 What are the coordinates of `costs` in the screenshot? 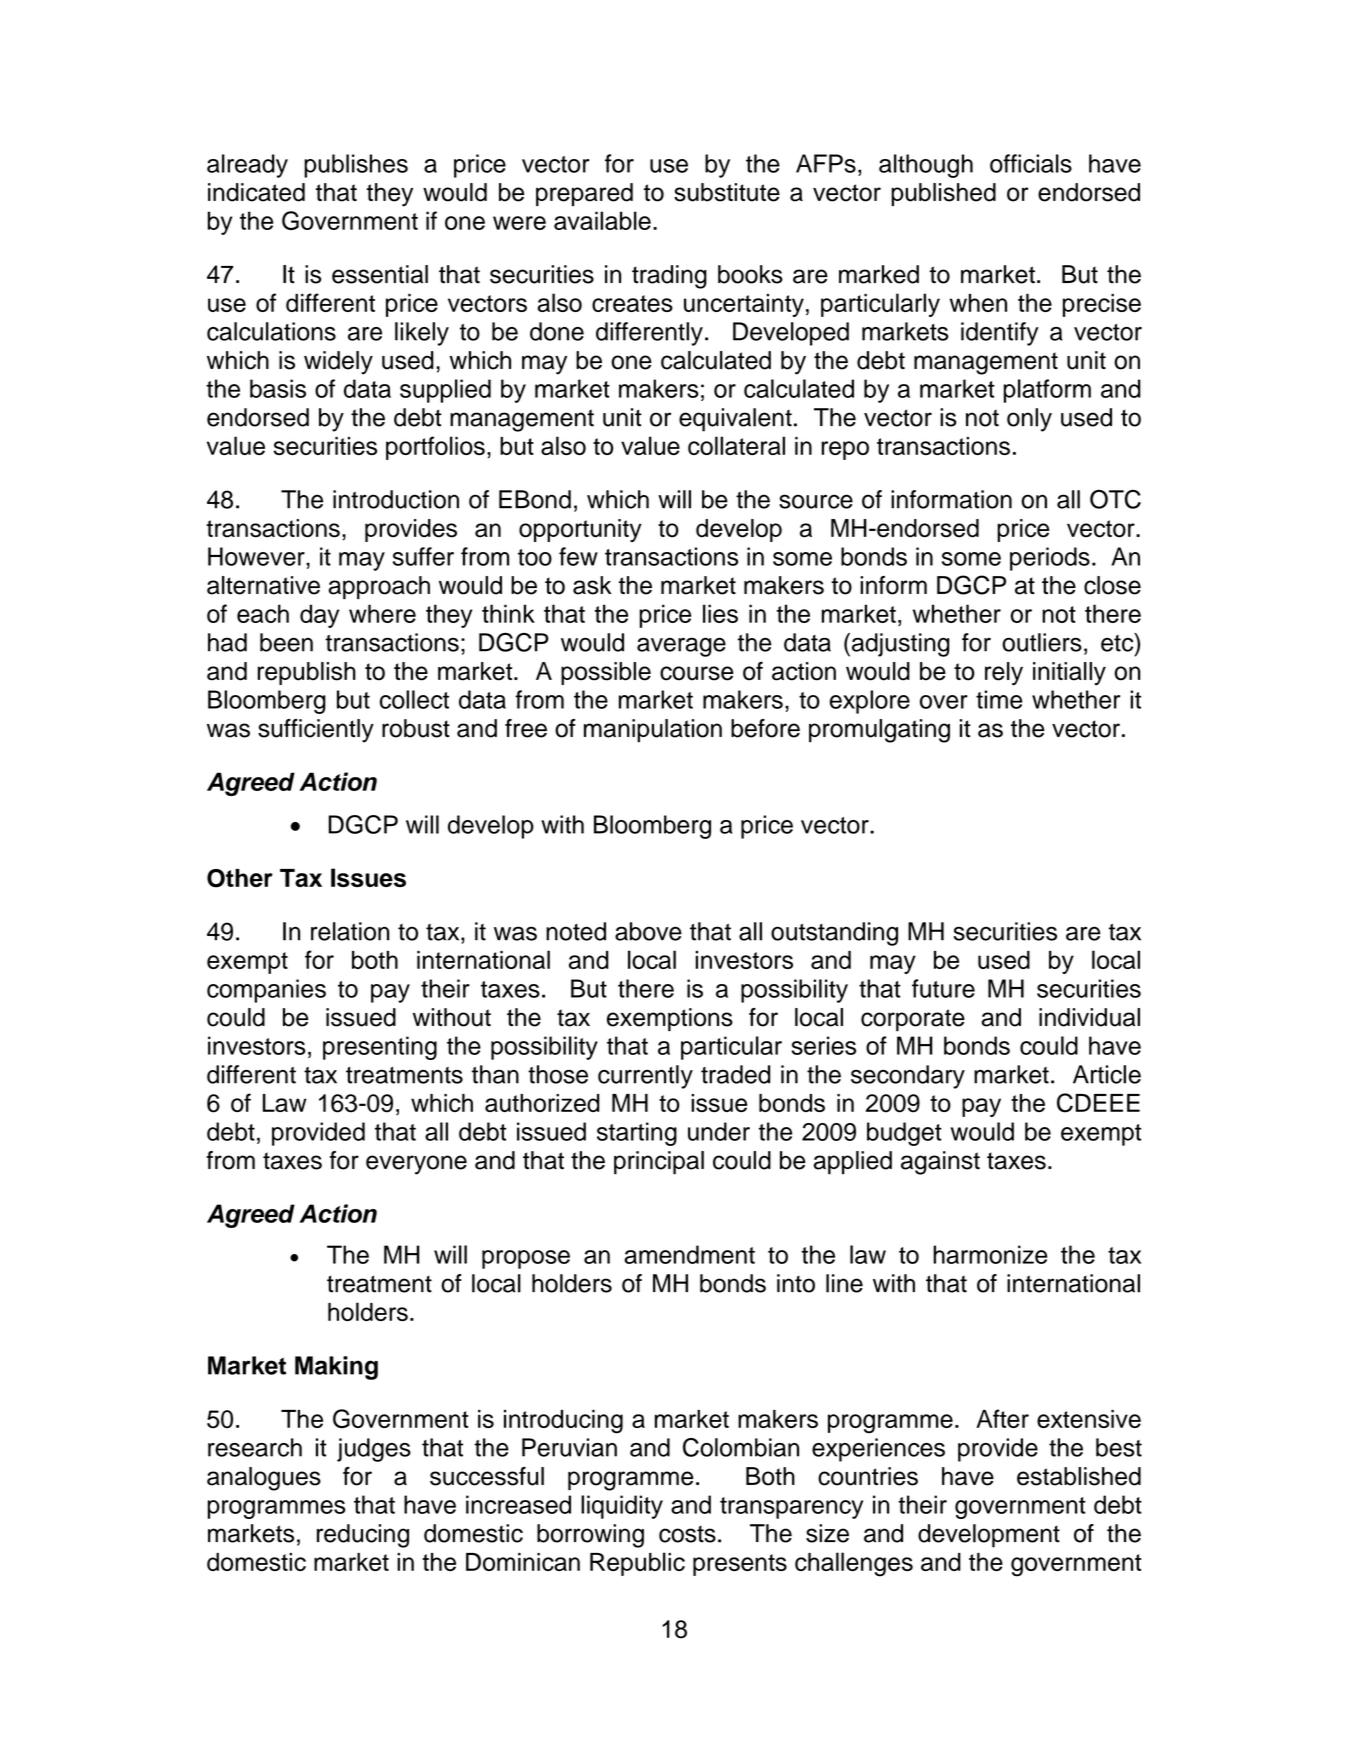 It's located at (687, 1534).
